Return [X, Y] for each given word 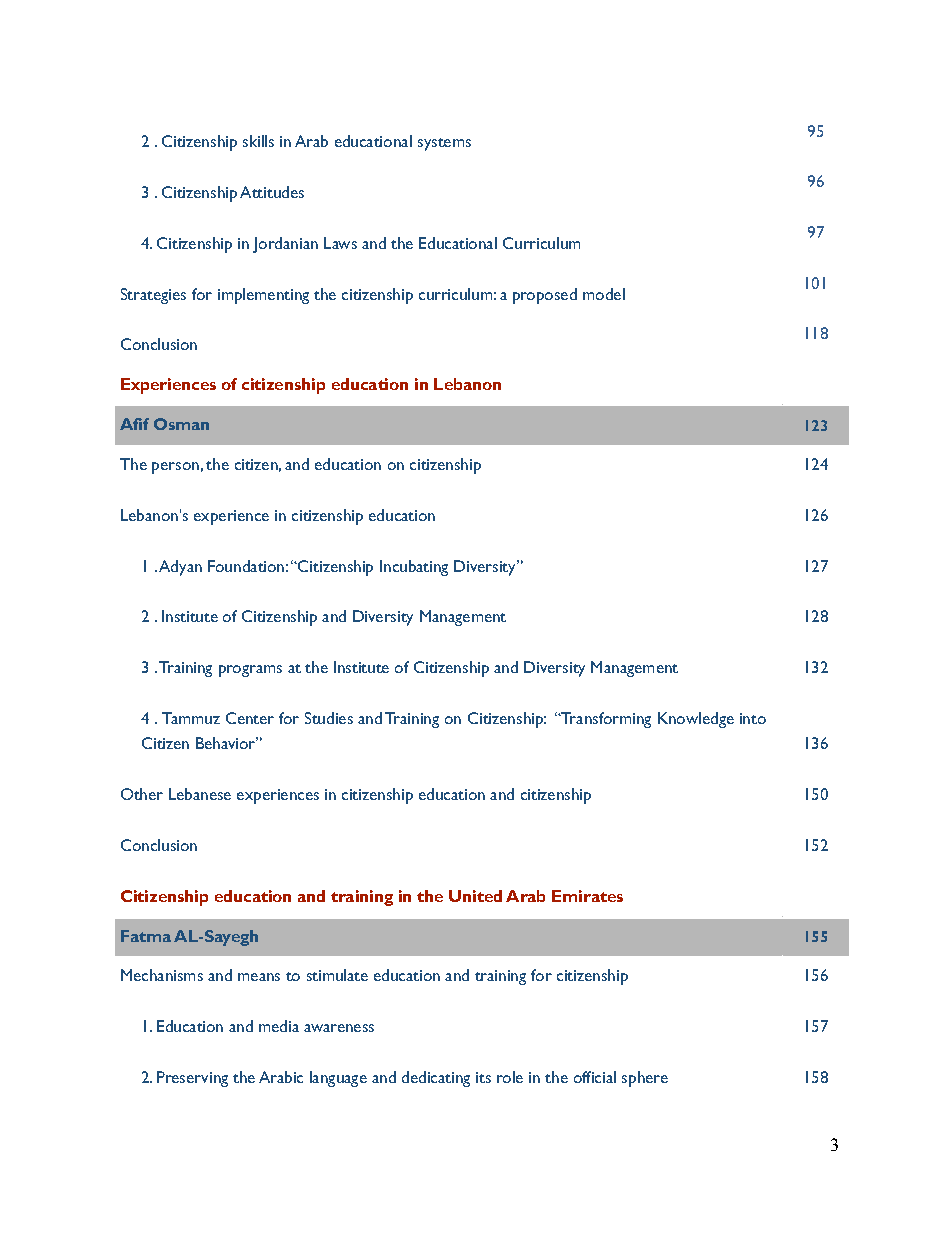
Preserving [192, 1079]
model [604, 294]
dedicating [436, 1079]
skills [258, 141]
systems [444, 144]
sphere [645, 1079]
